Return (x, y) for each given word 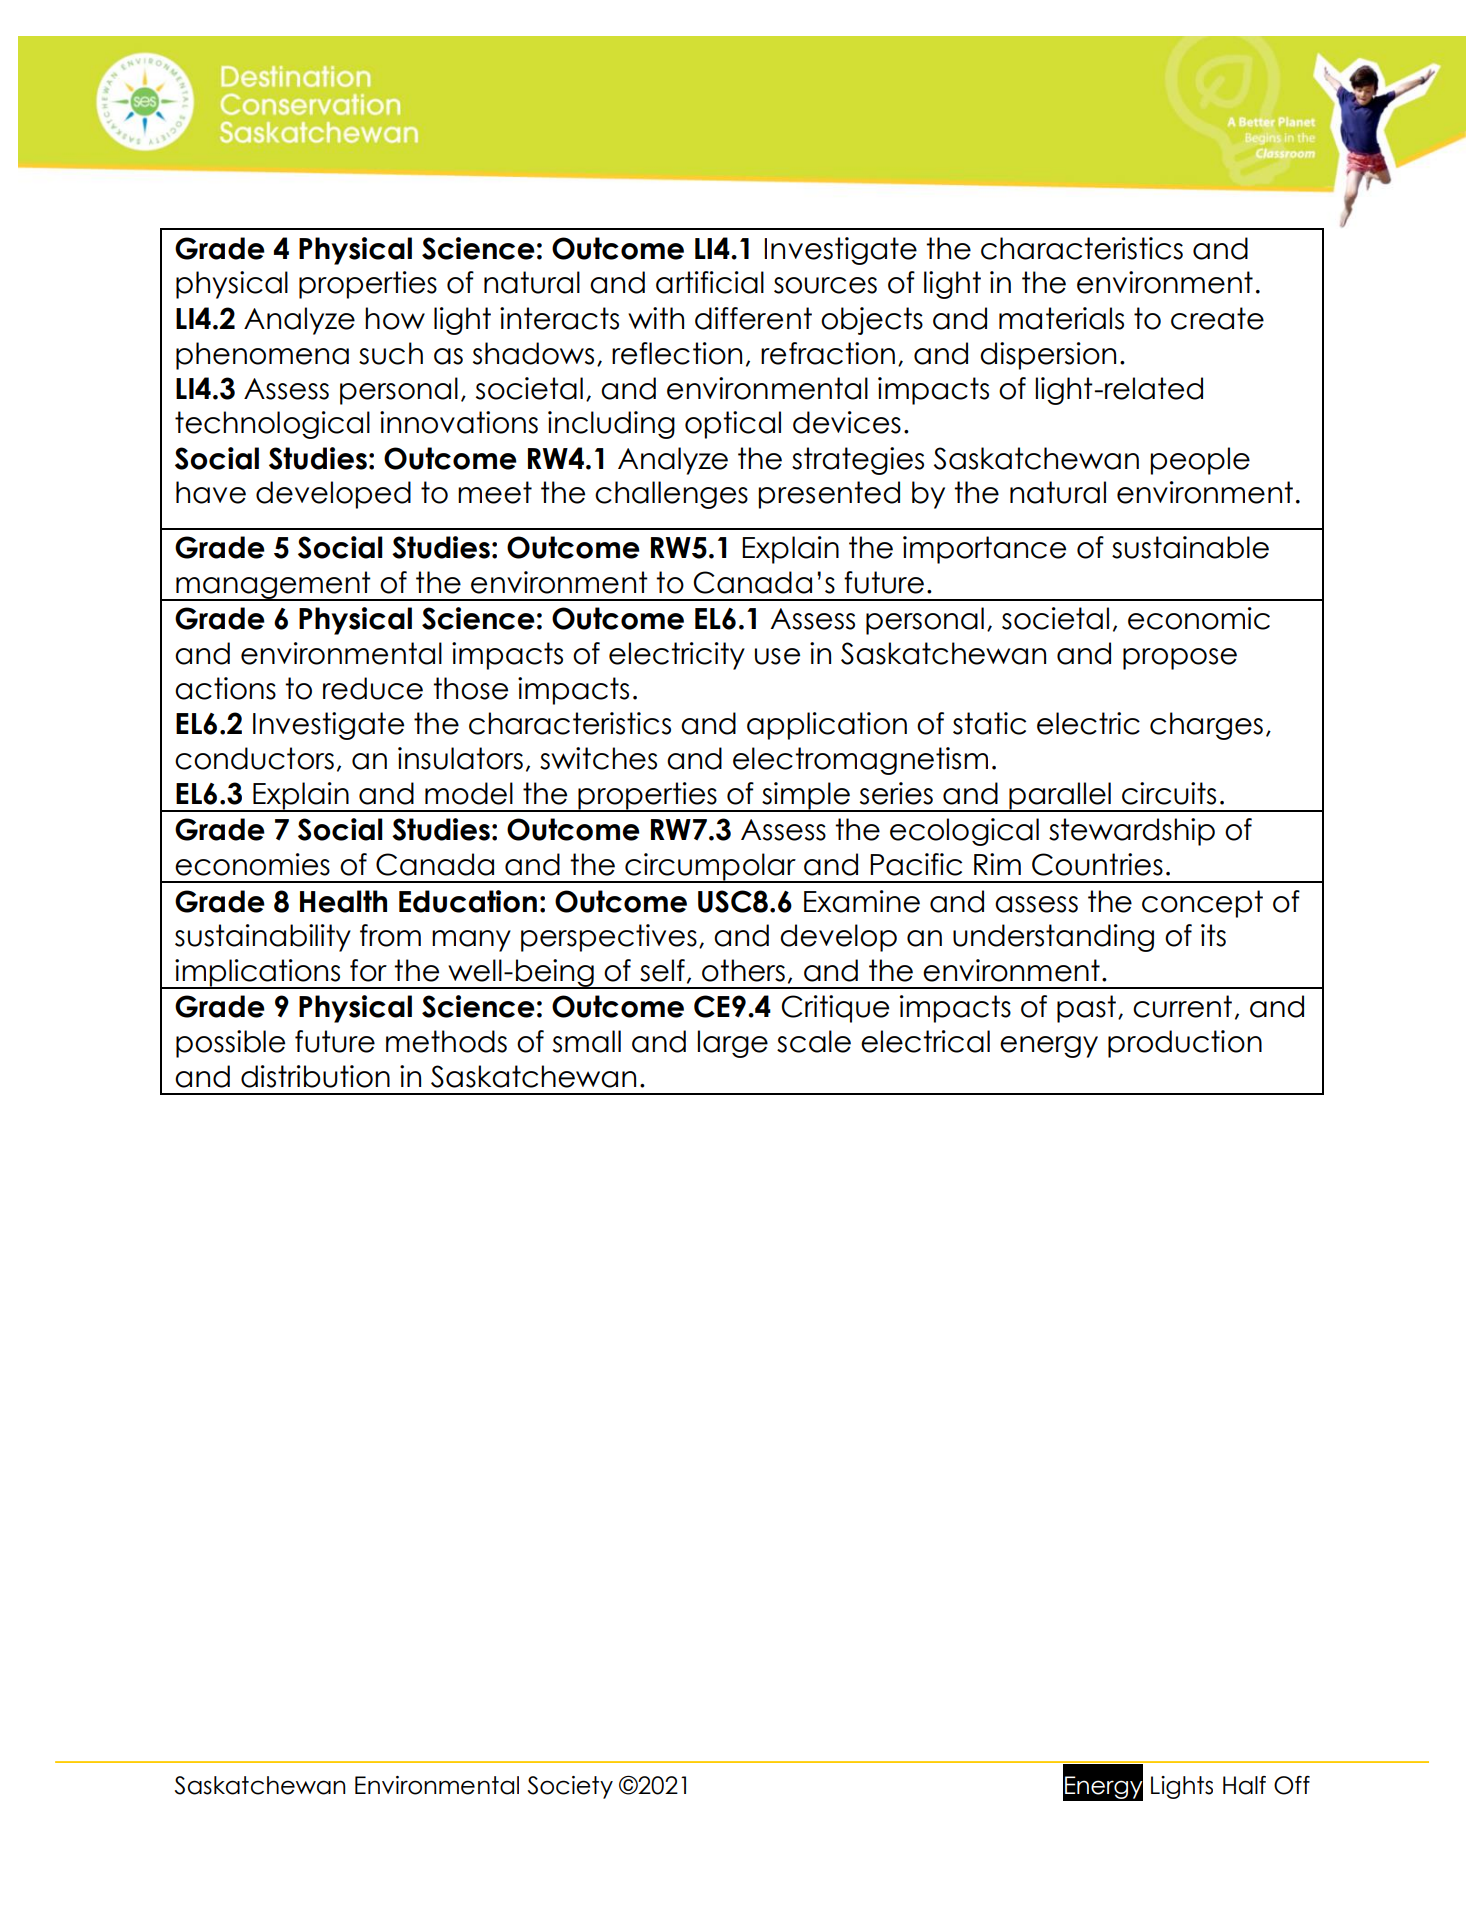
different (753, 318)
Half (1244, 1785)
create (1217, 318)
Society (570, 1787)
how (395, 318)
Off (1292, 1785)
